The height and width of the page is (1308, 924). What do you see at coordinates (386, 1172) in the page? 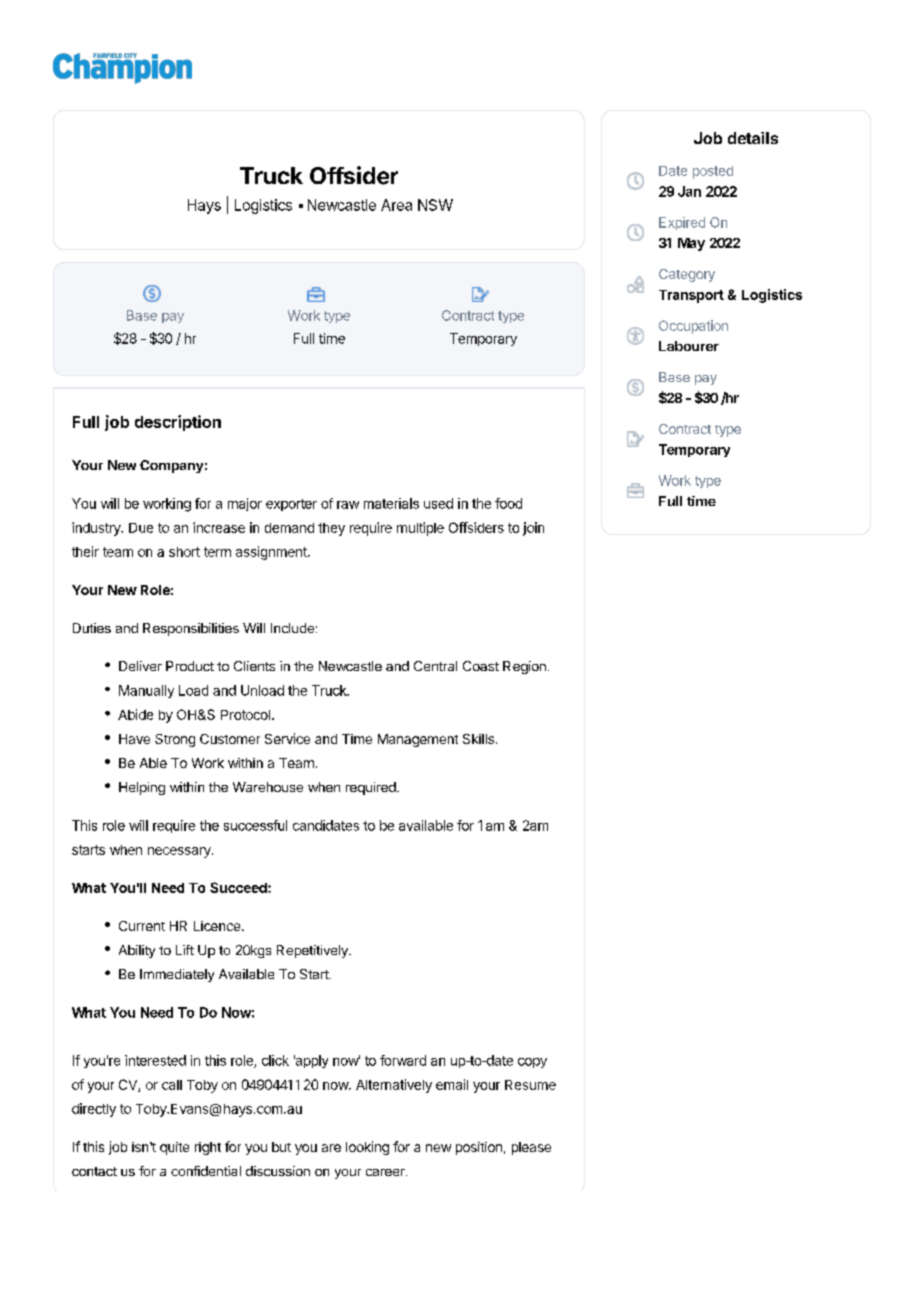
I see `career` at bounding box center [386, 1172].
